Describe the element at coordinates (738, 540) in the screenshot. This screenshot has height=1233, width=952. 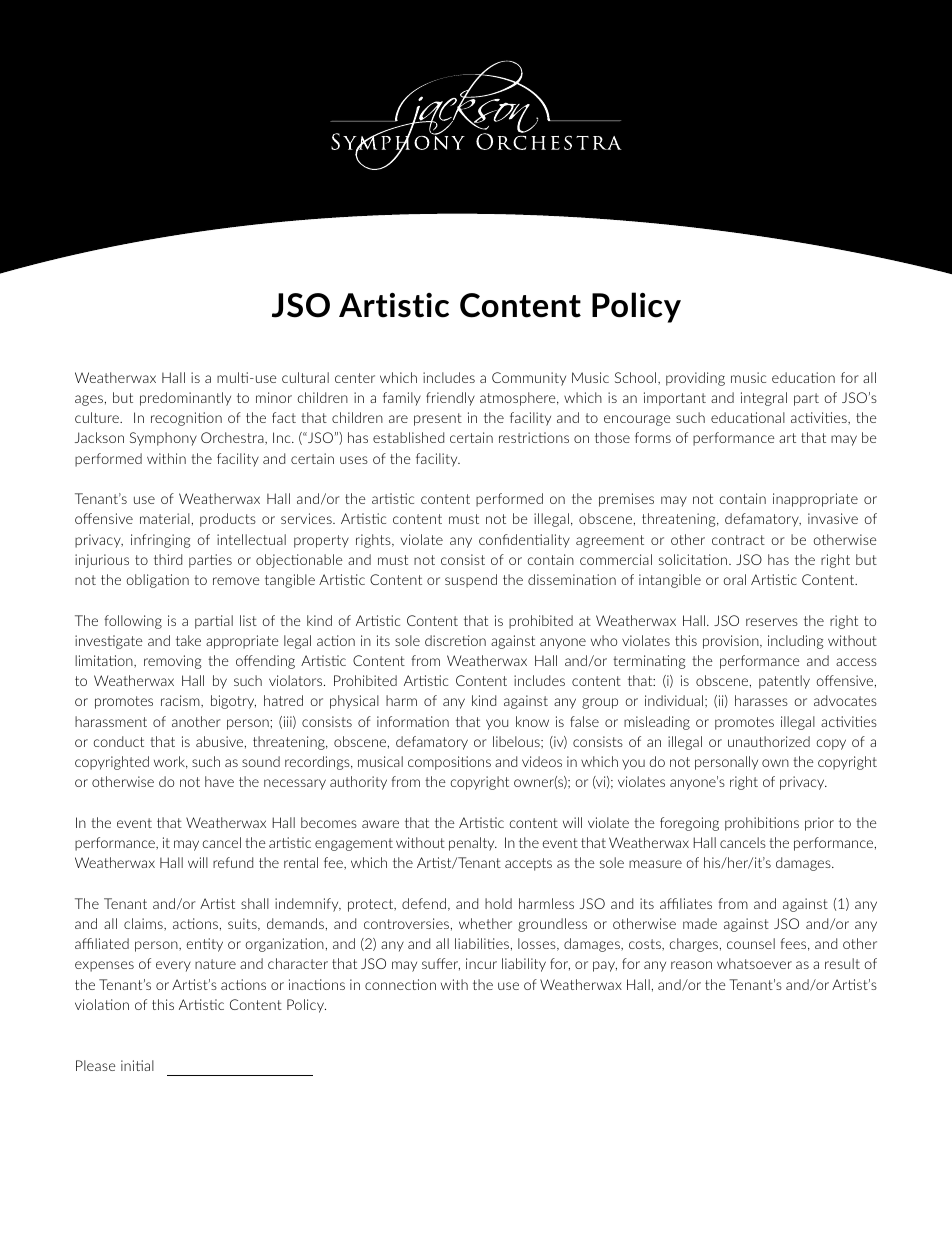
I see `contract` at that location.
